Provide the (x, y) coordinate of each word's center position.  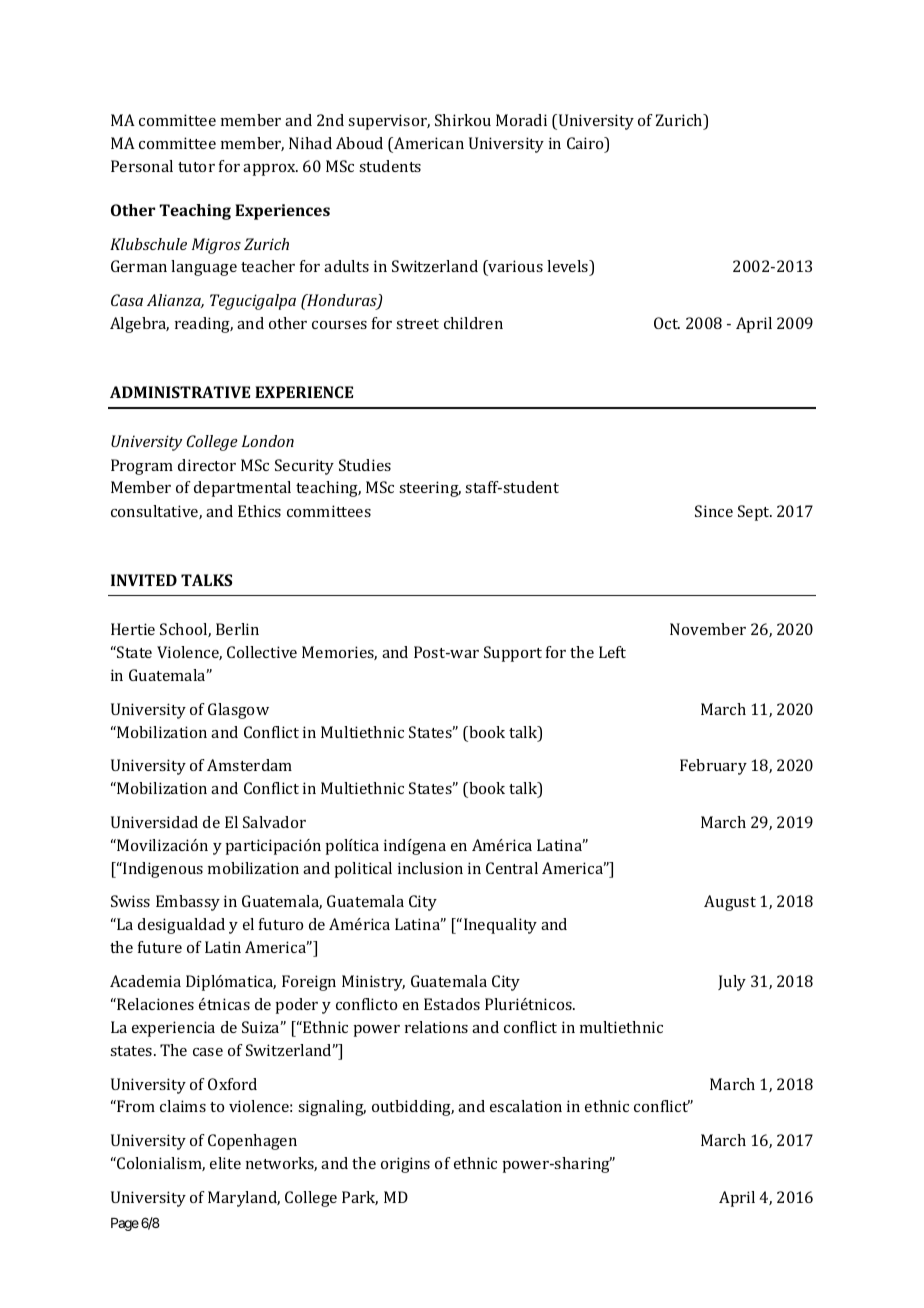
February (713, 767)
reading (204, 325)
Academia (145, 981)
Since (714, 511)
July (732, 983)
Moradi (521, 120)
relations (436, 1027)
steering (430, 489)
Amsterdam (249, 765)
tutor (196, 167)
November (708, 629)
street (417, 324)
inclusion (430, 868)
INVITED (144, 580)
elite (225, 1163)
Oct (667, 323)
